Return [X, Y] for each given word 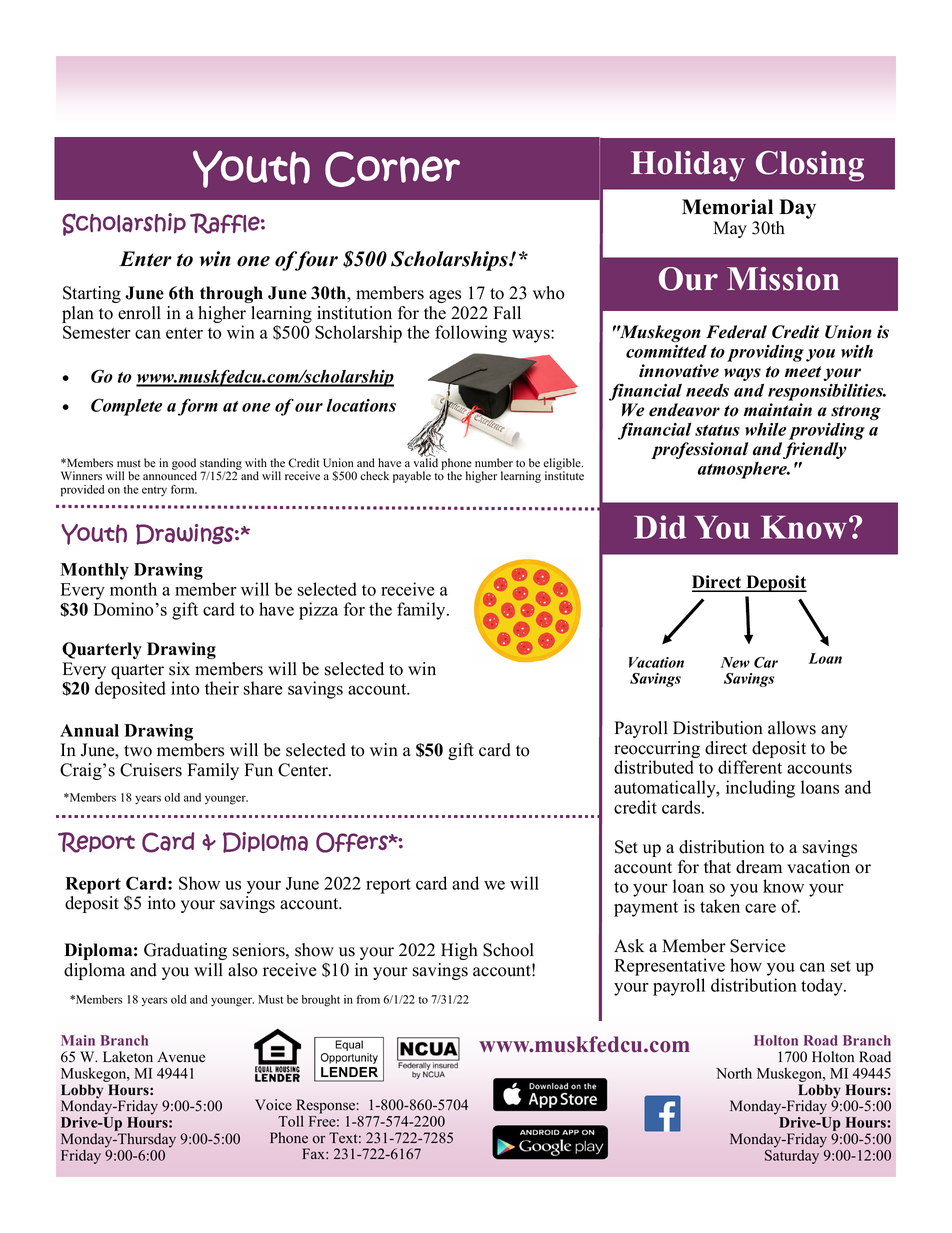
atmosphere [744, 470]
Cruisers [151, 770]
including [760, 789]
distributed [654, 767]
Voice [273, 1105]
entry [154, 491]
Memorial [727, 207]
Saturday [793, 1155]
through [231, 294]
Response [326, 1107]
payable [412, 477]
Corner [392, 169]
